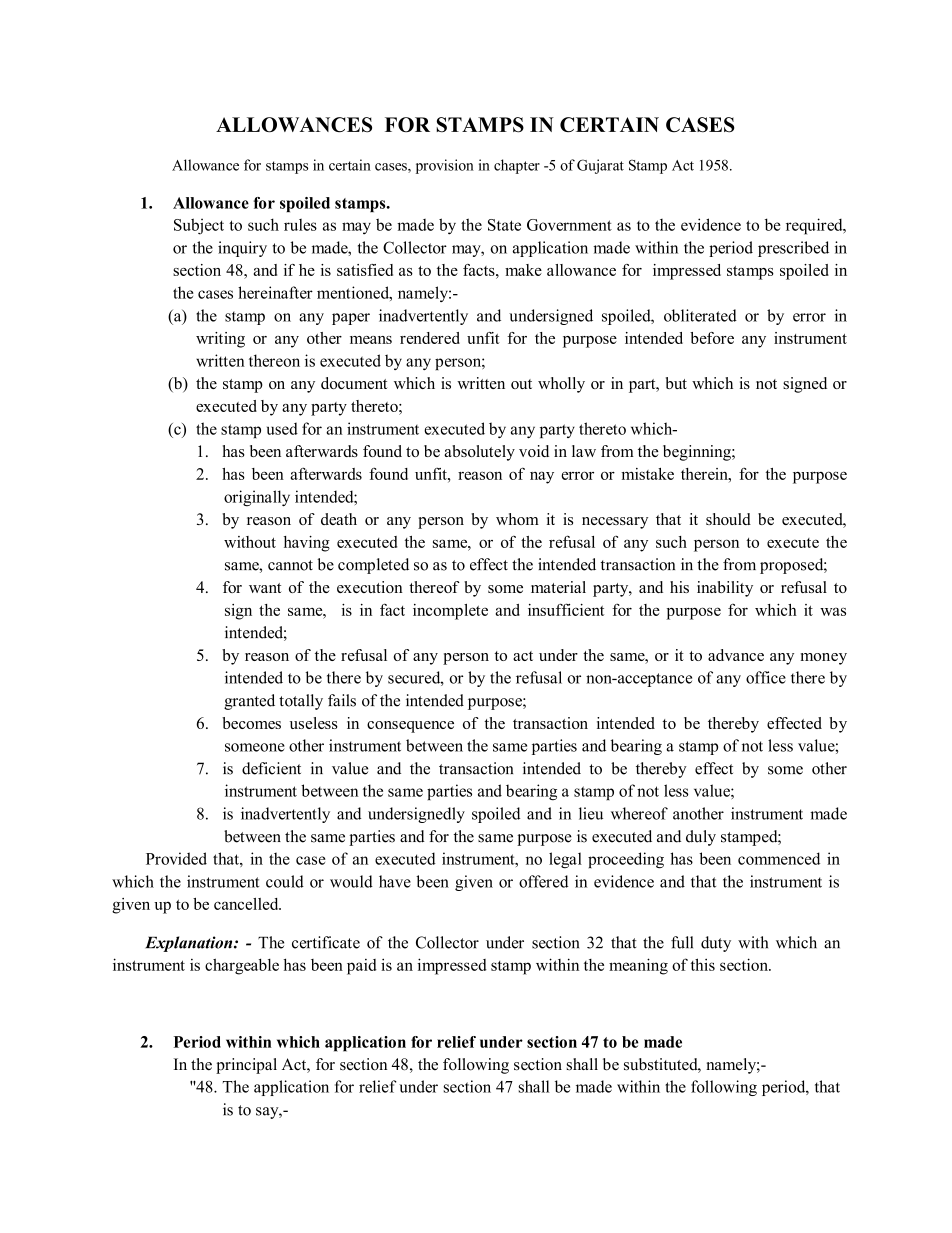 Image resolution: width=952 pixels, height=1233 pixels. What do you see at coordinates (300, 225) in the page?
I see `rules` at bounding box center [300, 225].
